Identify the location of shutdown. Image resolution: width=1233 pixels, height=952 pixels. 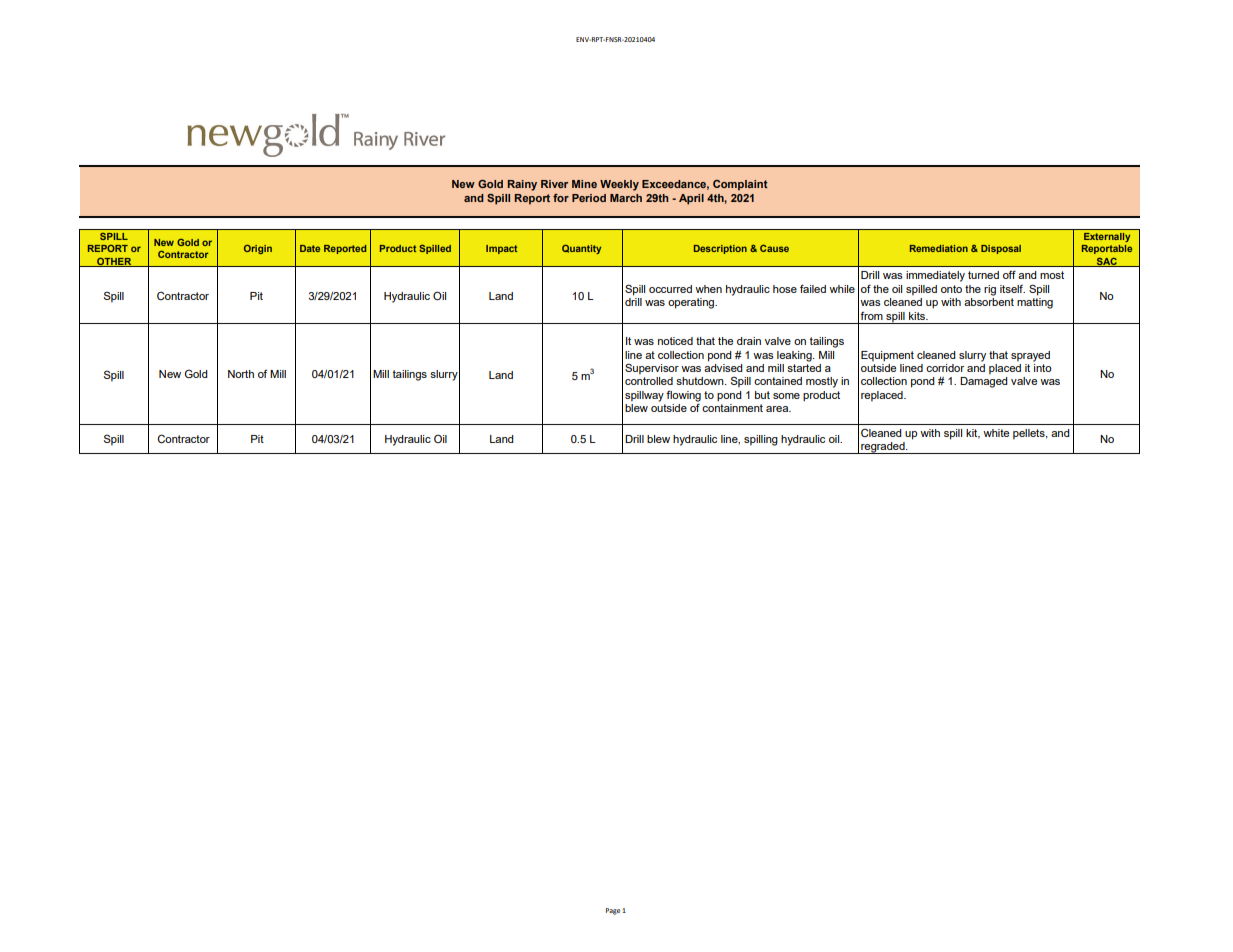
(701, 381).
